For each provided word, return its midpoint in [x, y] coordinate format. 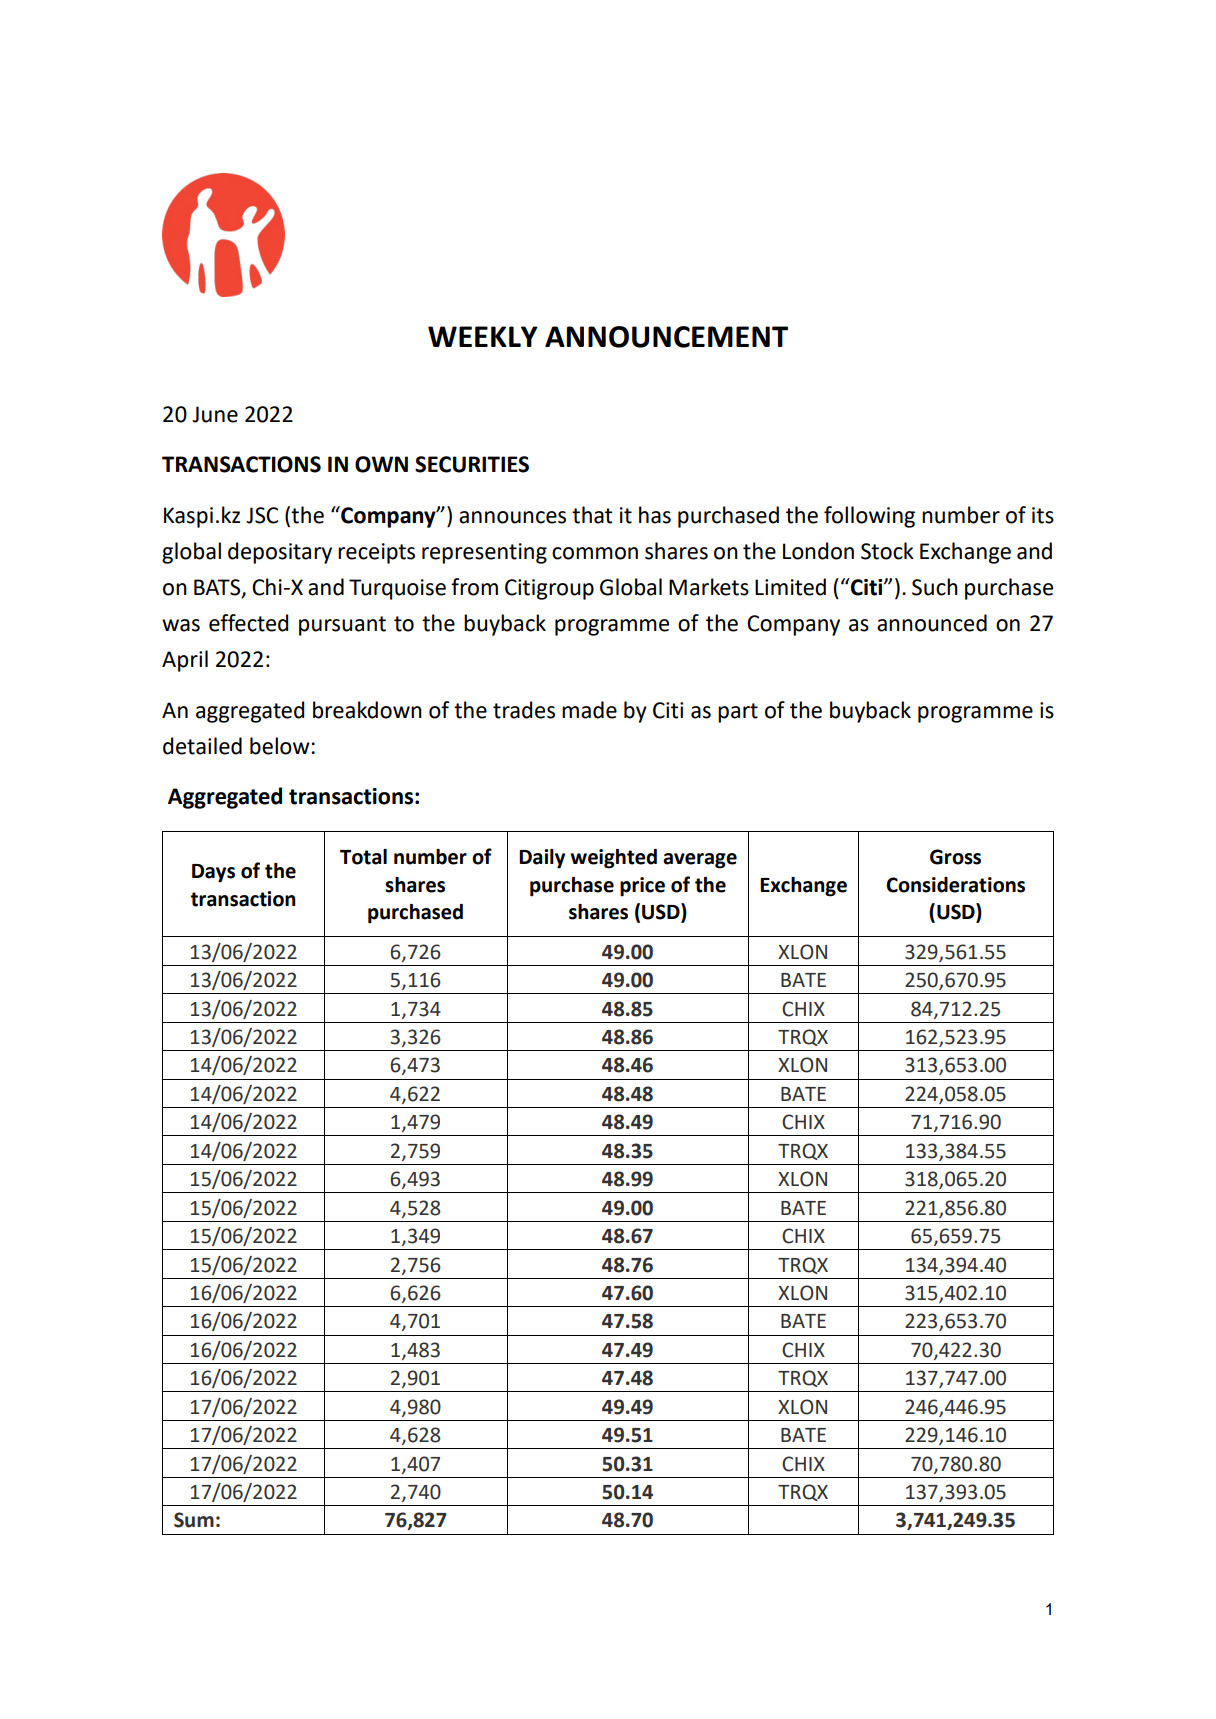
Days [213, 873]
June [215, 414]
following [869, 517]
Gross [955, 857]
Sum [194, 1520]
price [642, 887]
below [281, 746]
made [589, 710]
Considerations [955, 885]
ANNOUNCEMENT [666, 337]
